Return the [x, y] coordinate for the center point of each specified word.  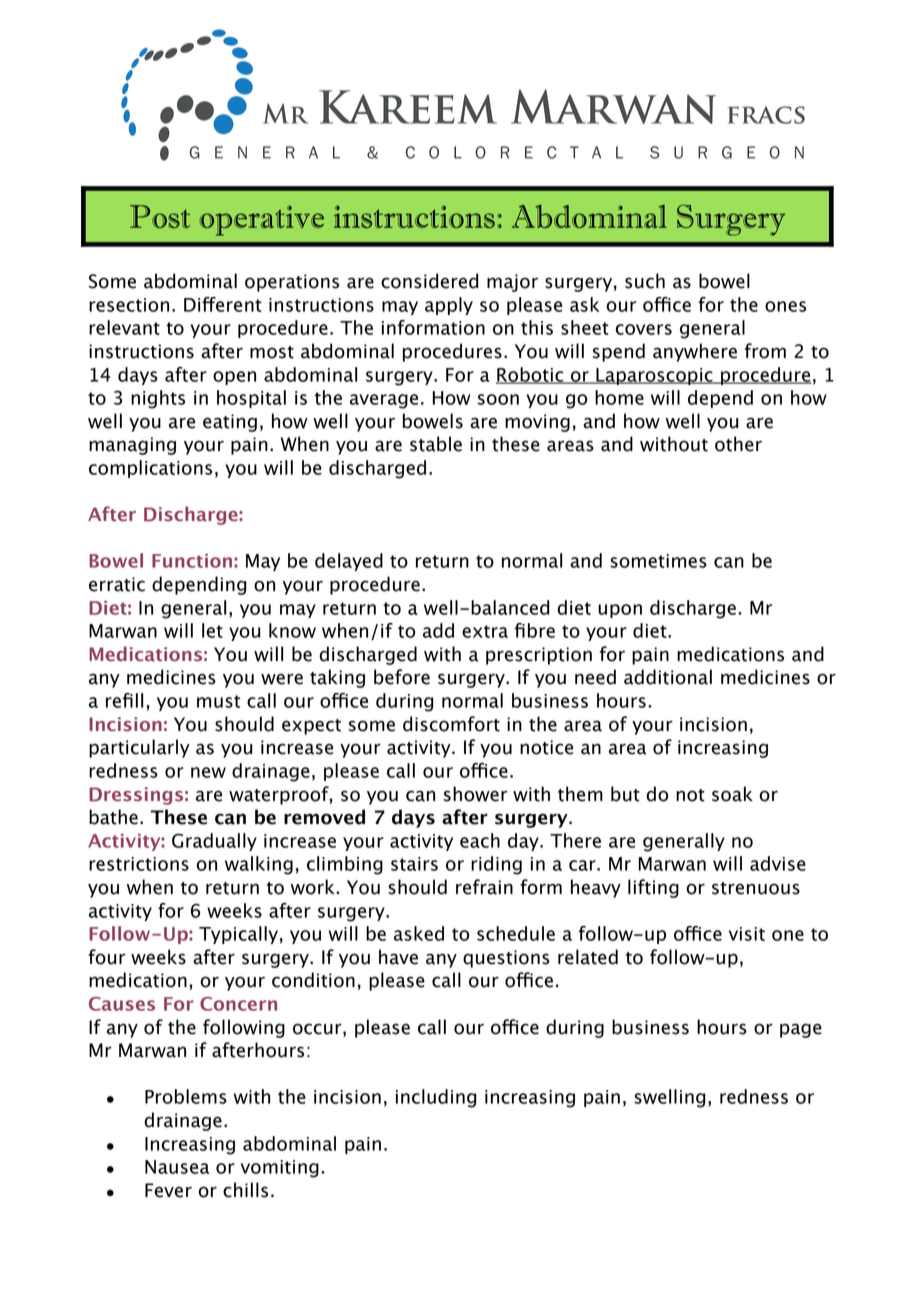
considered [429, 281]
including [436, 1098]
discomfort [451, 724]
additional [668, 677]
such [645, 281]
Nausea [177, 1167]
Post [160, 216]
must [218, 701]
